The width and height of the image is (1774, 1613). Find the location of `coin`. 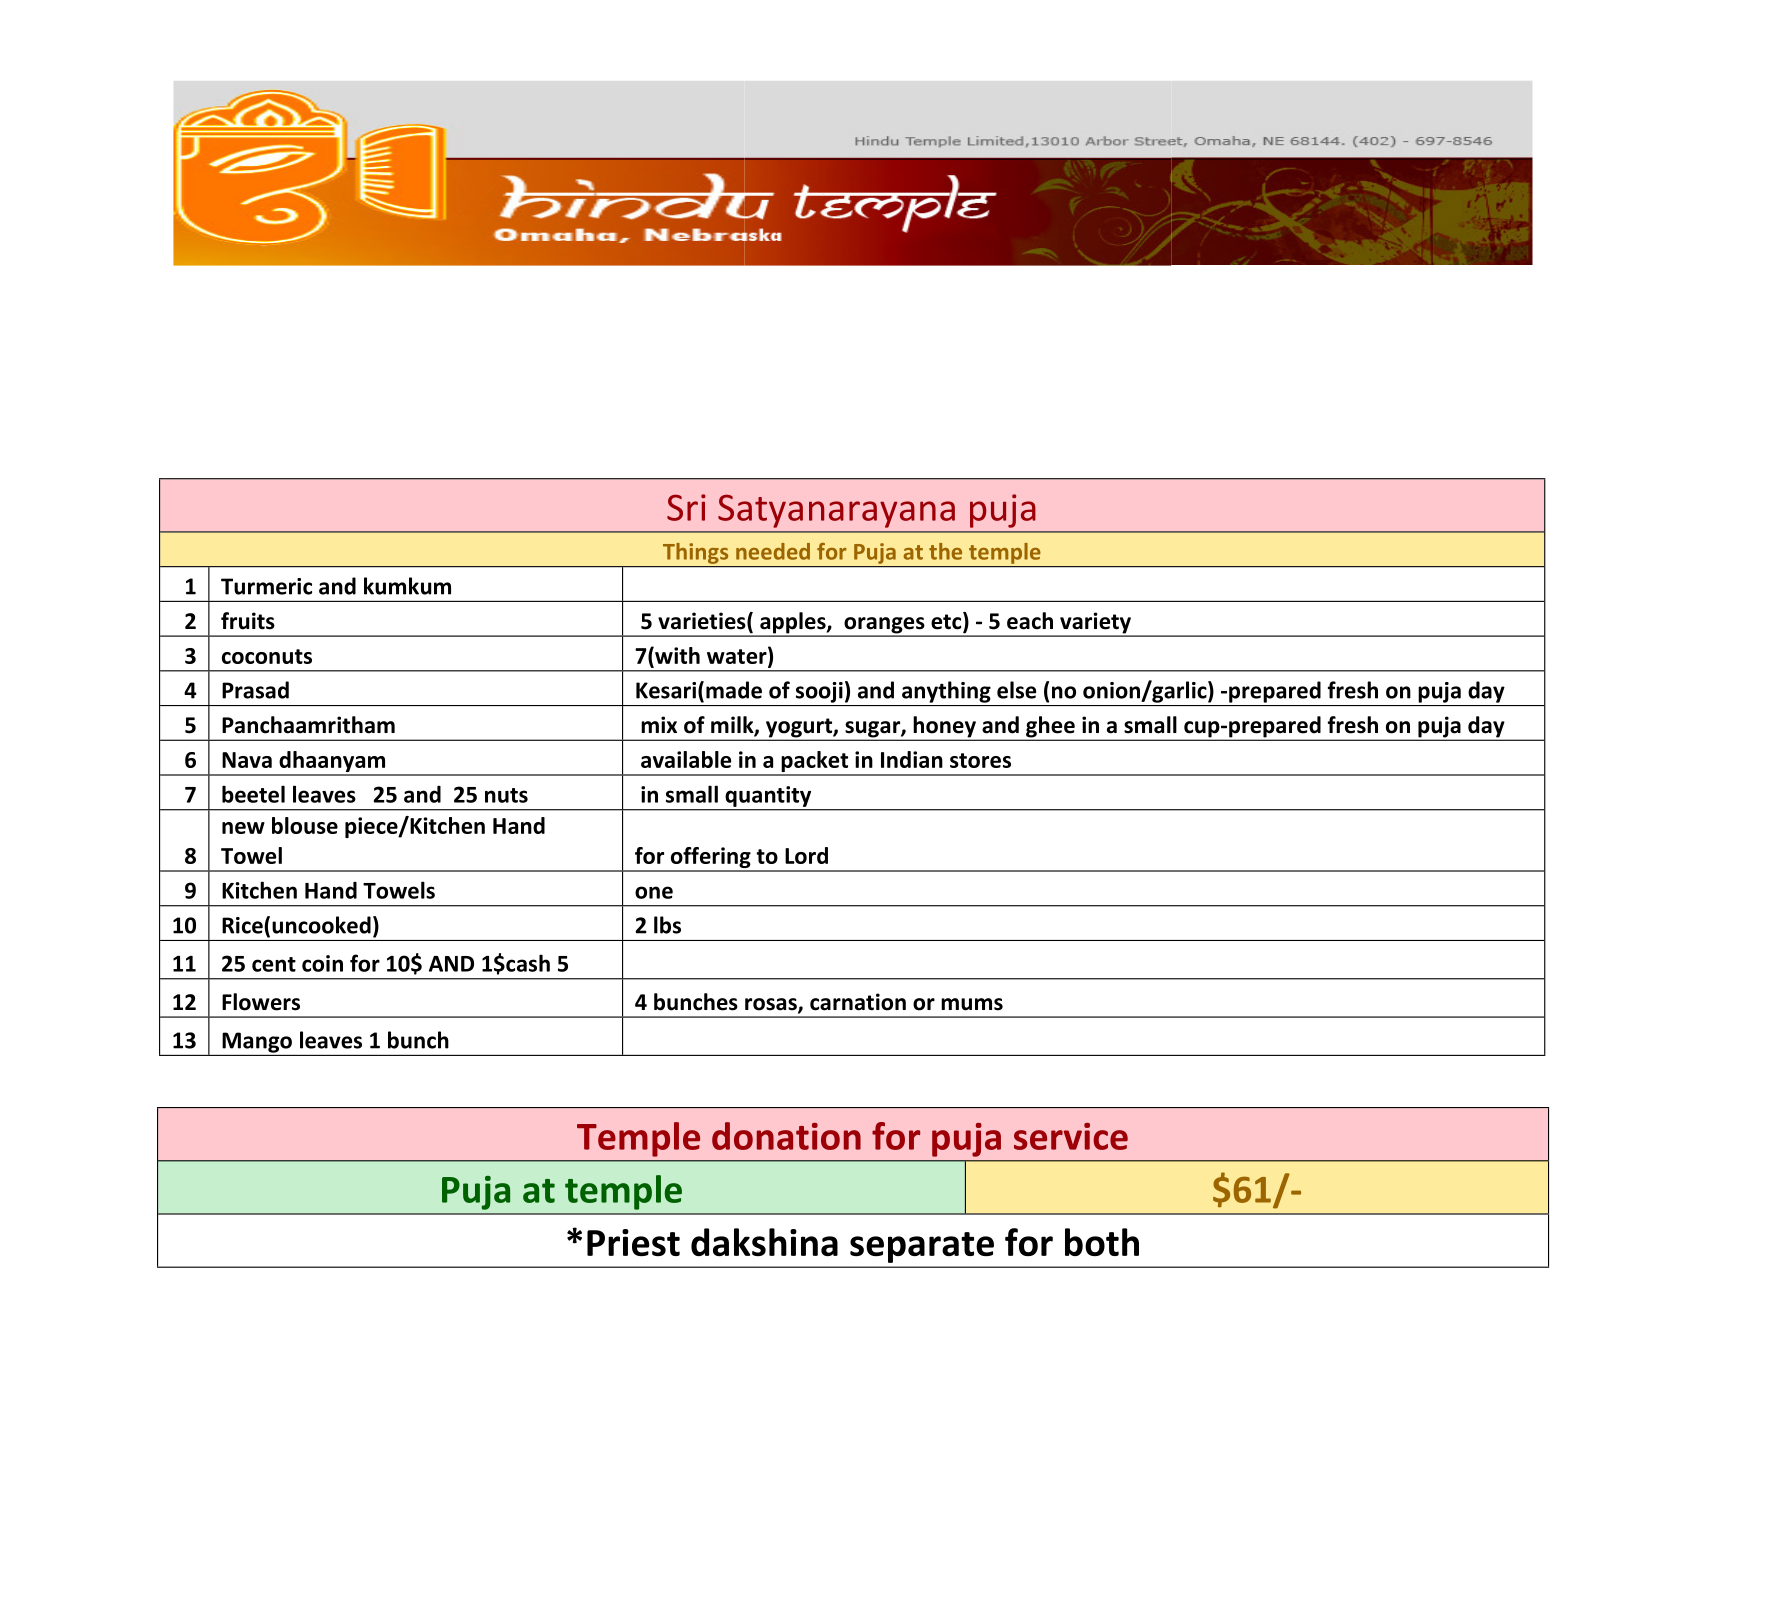

coin is located at coordinates (322, 963).
